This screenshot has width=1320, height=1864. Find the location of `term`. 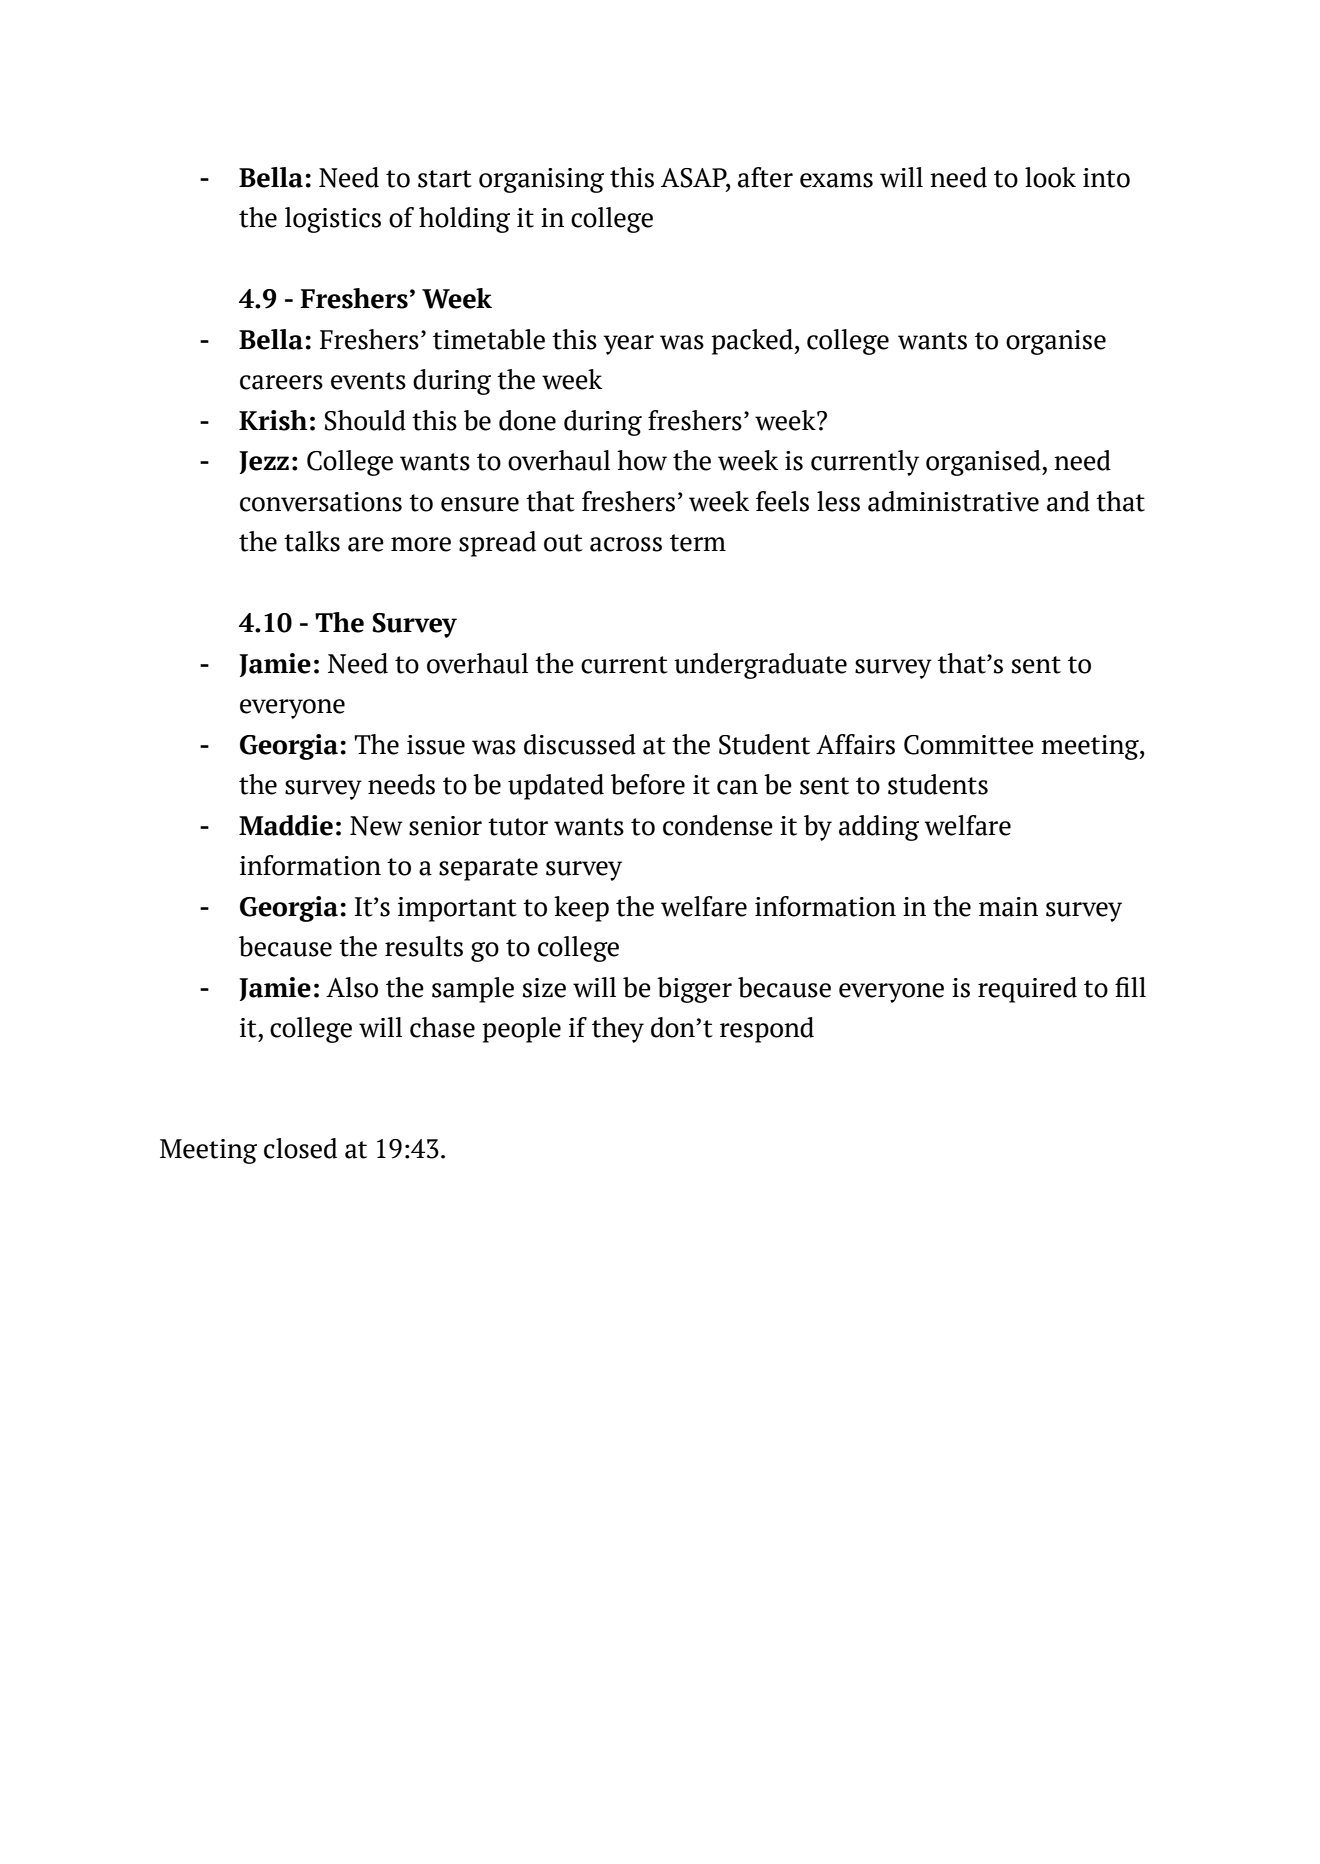

term is located at coordinates (698, 543).
